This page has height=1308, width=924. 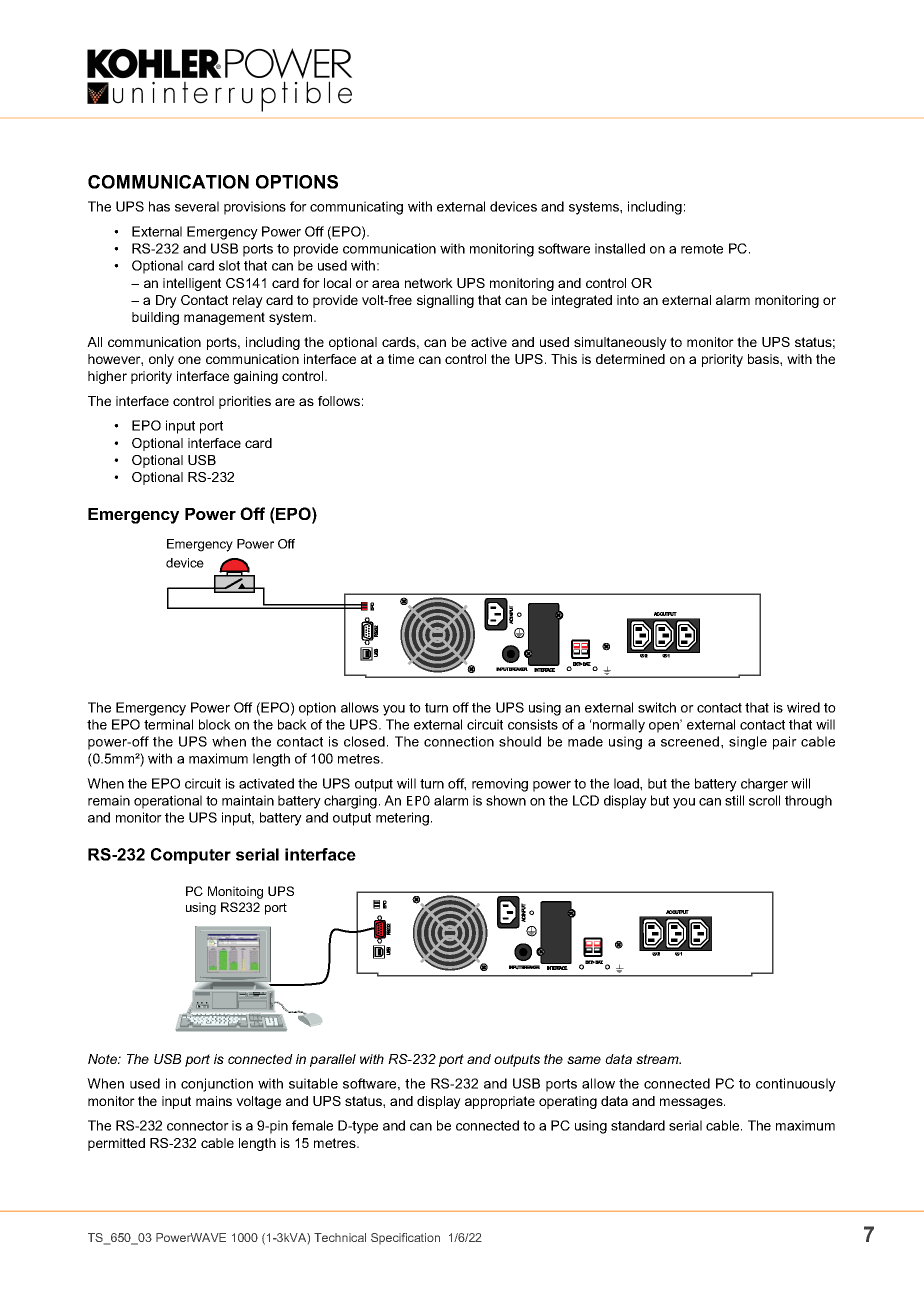 I want to click on remote, so click(x=702, y=249).
